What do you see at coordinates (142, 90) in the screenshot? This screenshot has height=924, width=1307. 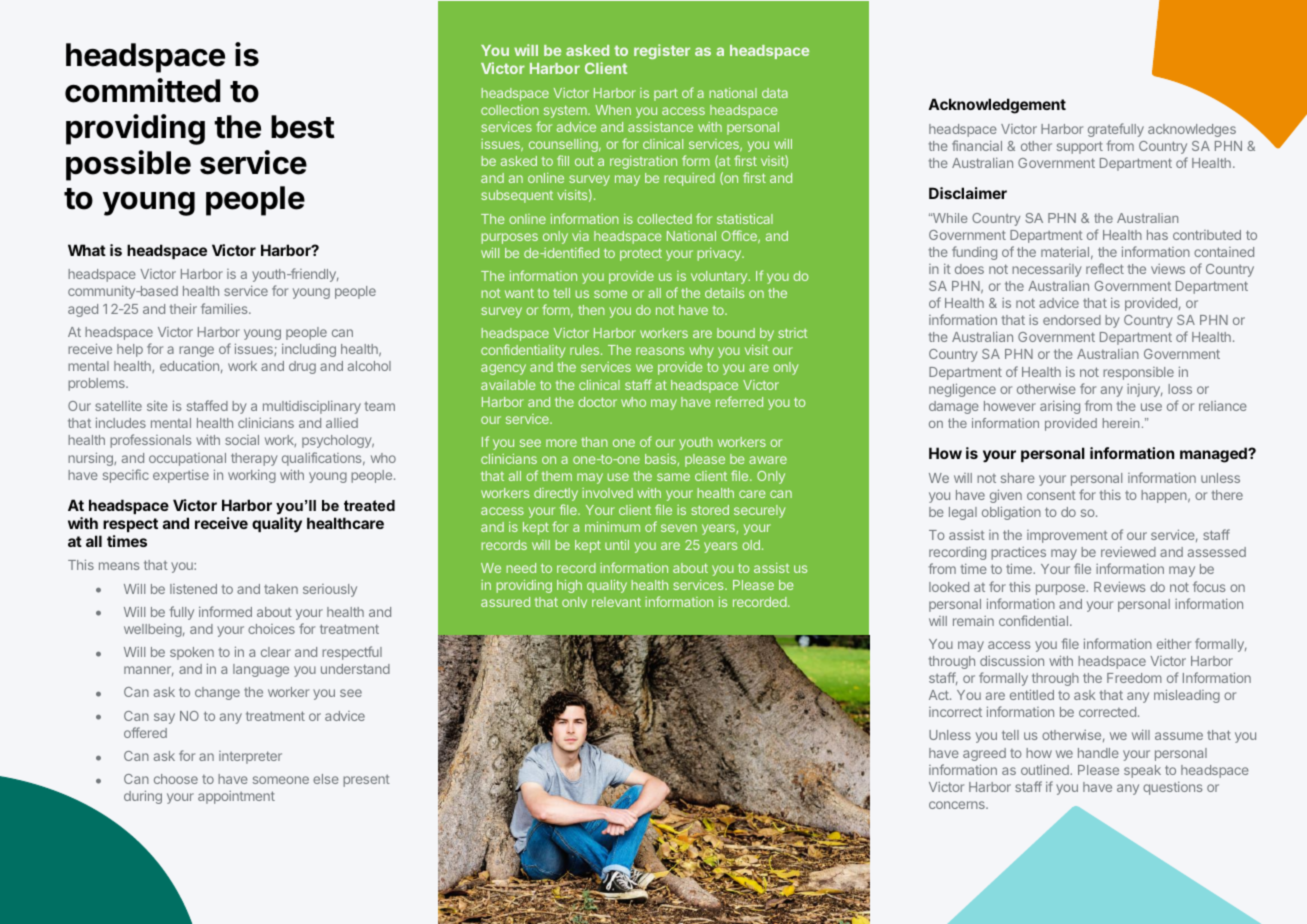 I see `committed` at bounding box center [142, 90].
